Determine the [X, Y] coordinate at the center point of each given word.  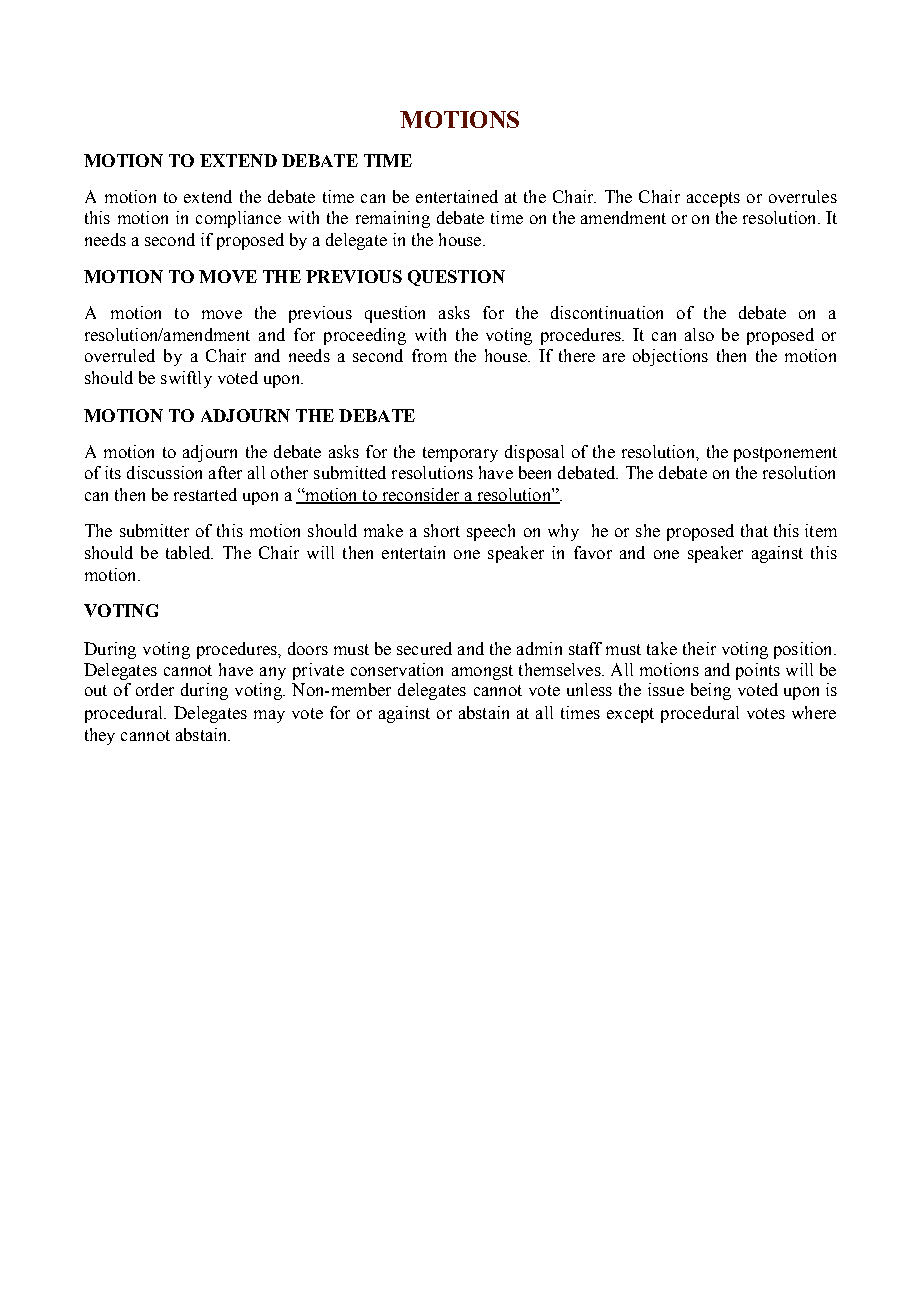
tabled [189, 552]
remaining [393, 219]
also [699, 334]
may [269, 716]
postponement [785, 454]
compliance [238, 219]
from [429, 355]
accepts [713, 199]
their [699, 648]
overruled [120, 355]
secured [424, 648]
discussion [164, 472]
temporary [460, 454]
